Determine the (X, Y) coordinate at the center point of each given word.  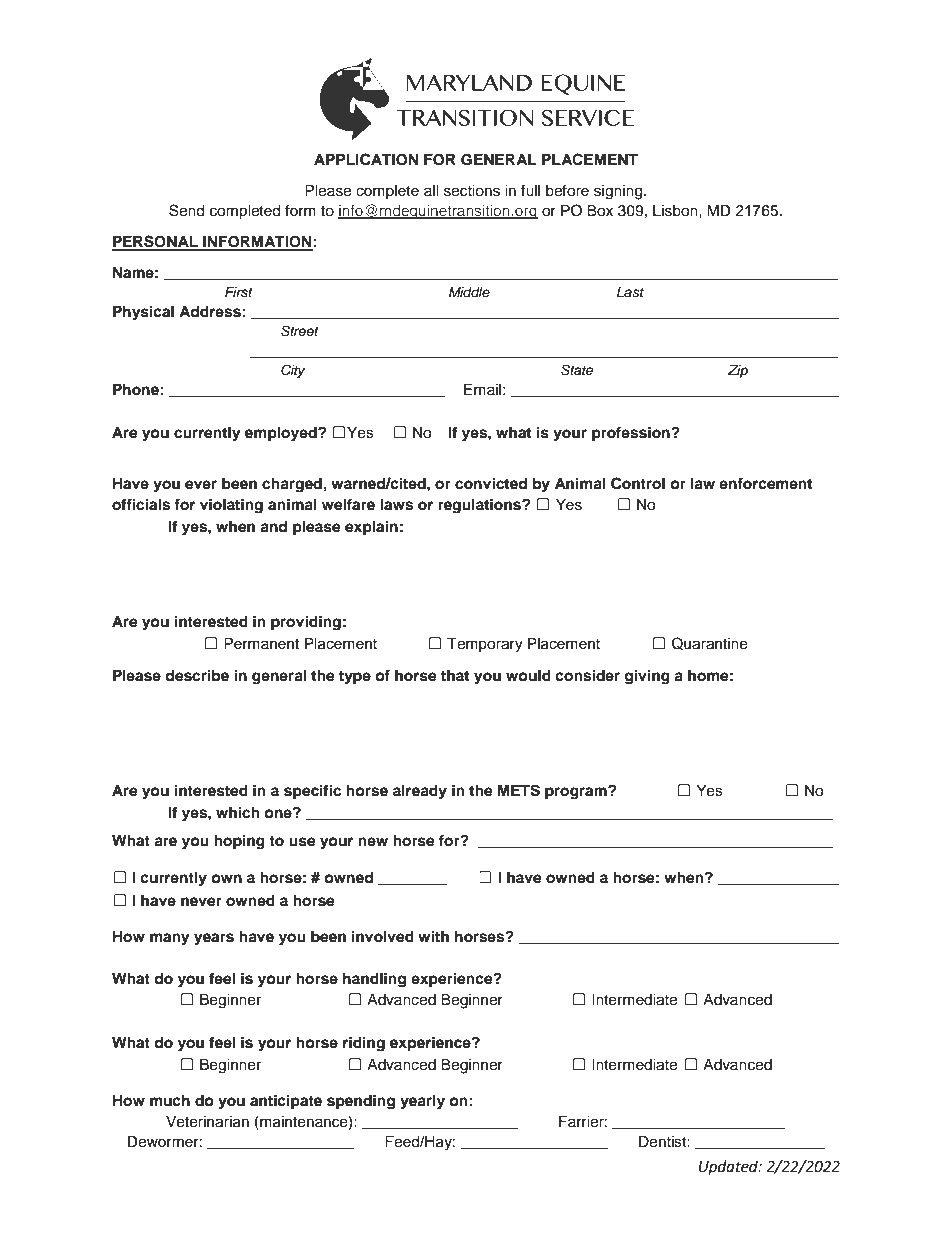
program (577, 793)
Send (186, 210)
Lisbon (676, 211)
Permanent (261, 644)
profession (632, 434)
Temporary (485, 645)
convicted (491, 483)
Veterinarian (207, 1122)
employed (282, 434)
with (433, 936)
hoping (239, 842)
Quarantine (710, 643)
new (373, 841)
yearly (422, 1102)
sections (472, 191)
